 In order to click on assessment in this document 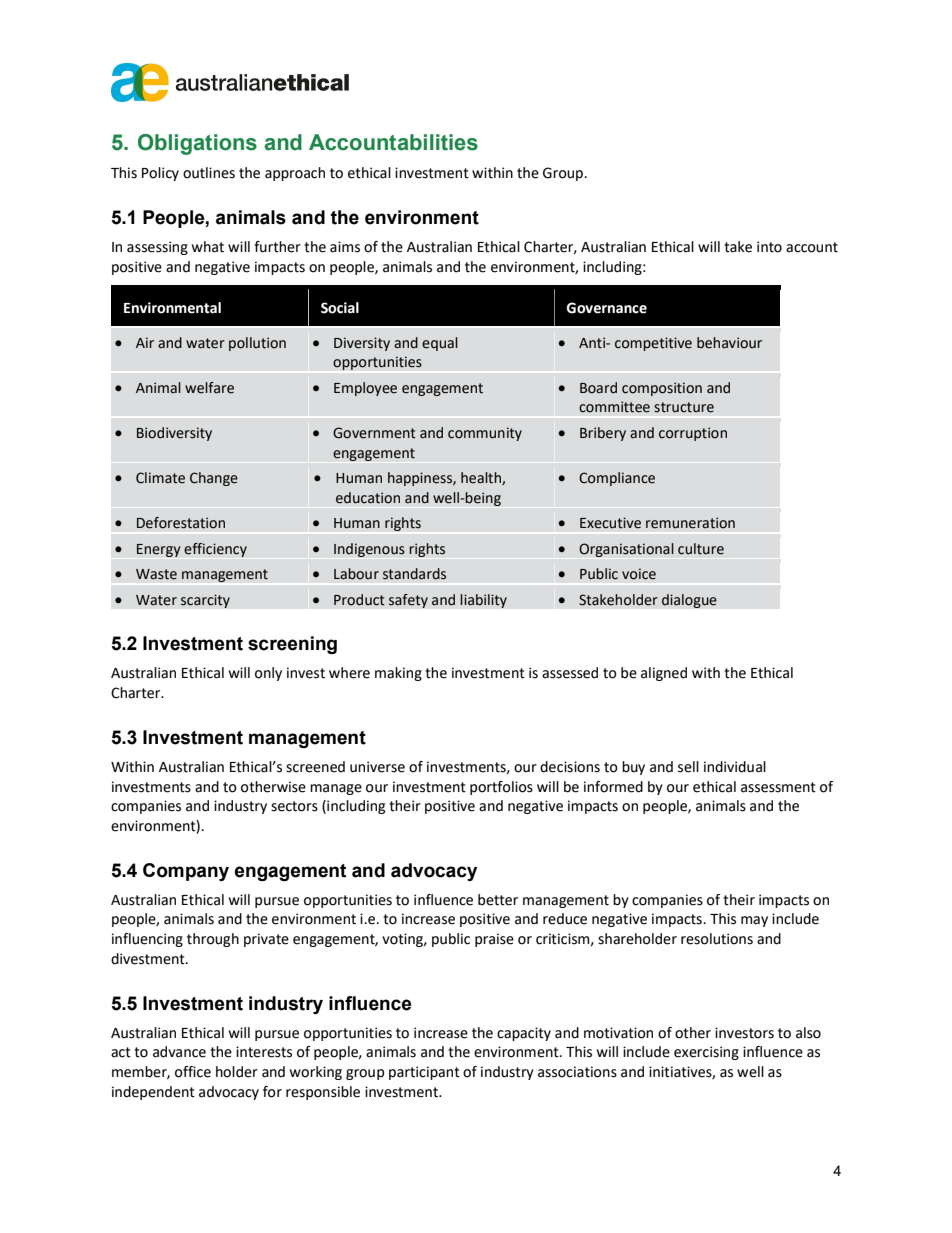, I will do `click(778, 787)`.
